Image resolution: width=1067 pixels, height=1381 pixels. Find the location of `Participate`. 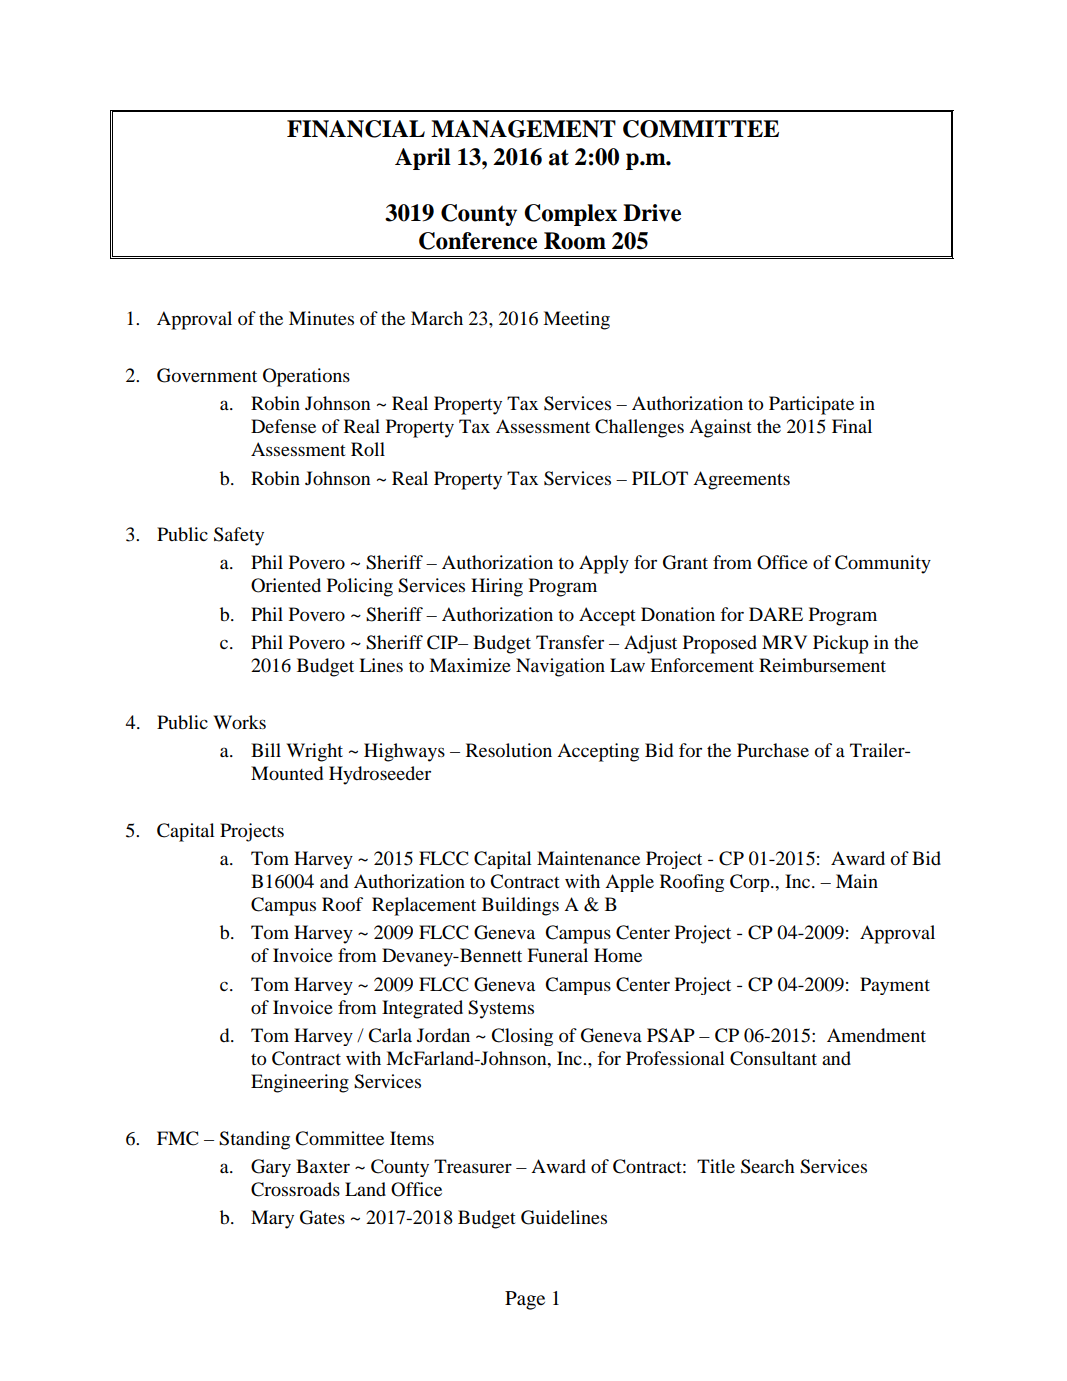

Participate is located at coordinates (811, 405).
